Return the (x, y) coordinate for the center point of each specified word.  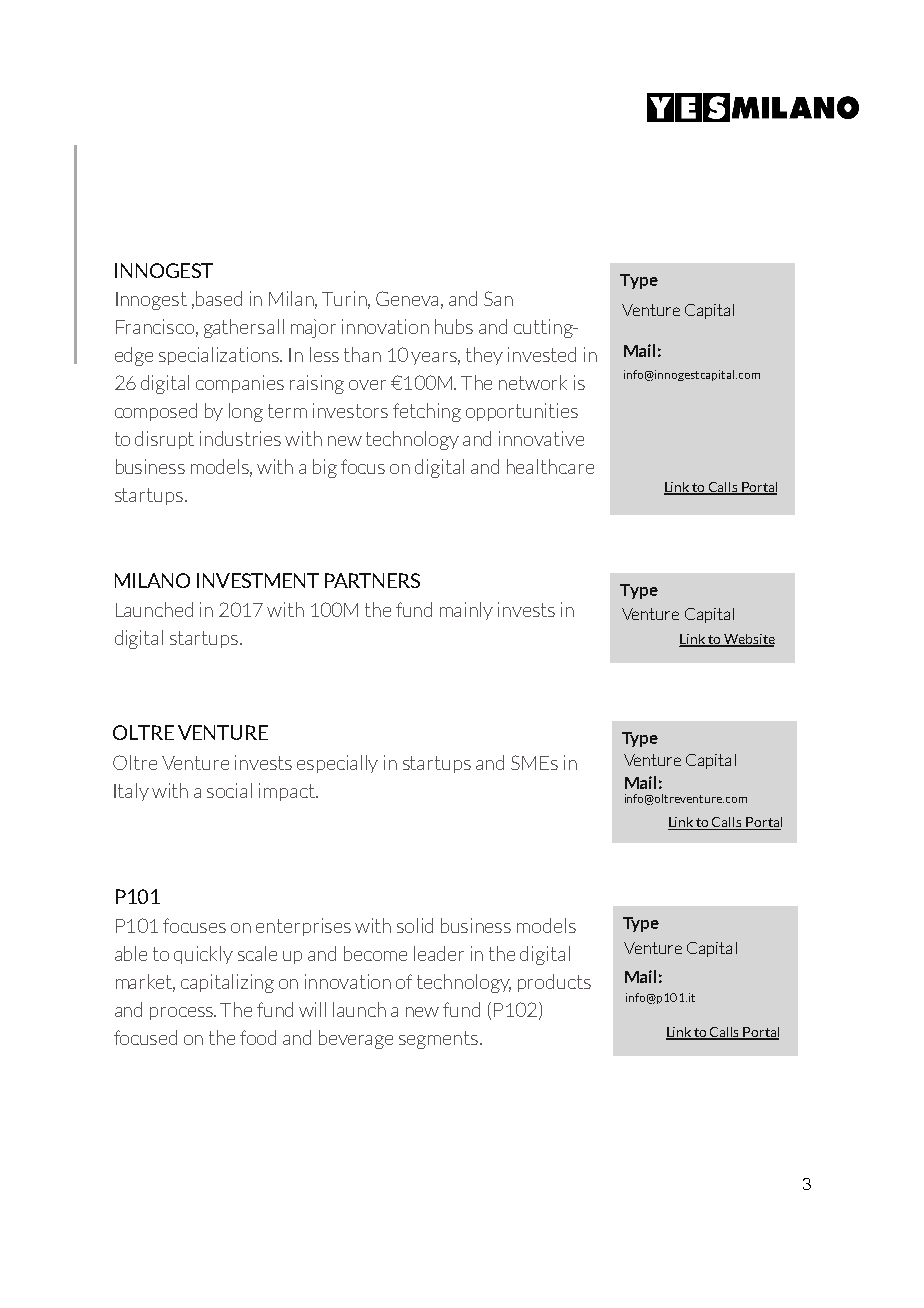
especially (337, 764)
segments (440, 1040)
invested (542, 354)
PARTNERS (372, 580)
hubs (454, 326)
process (182, 1013)
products (554, 983)
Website (748, 640)
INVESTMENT (258, 580)
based (219, 298)
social (229, 790)
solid (415, 925)
